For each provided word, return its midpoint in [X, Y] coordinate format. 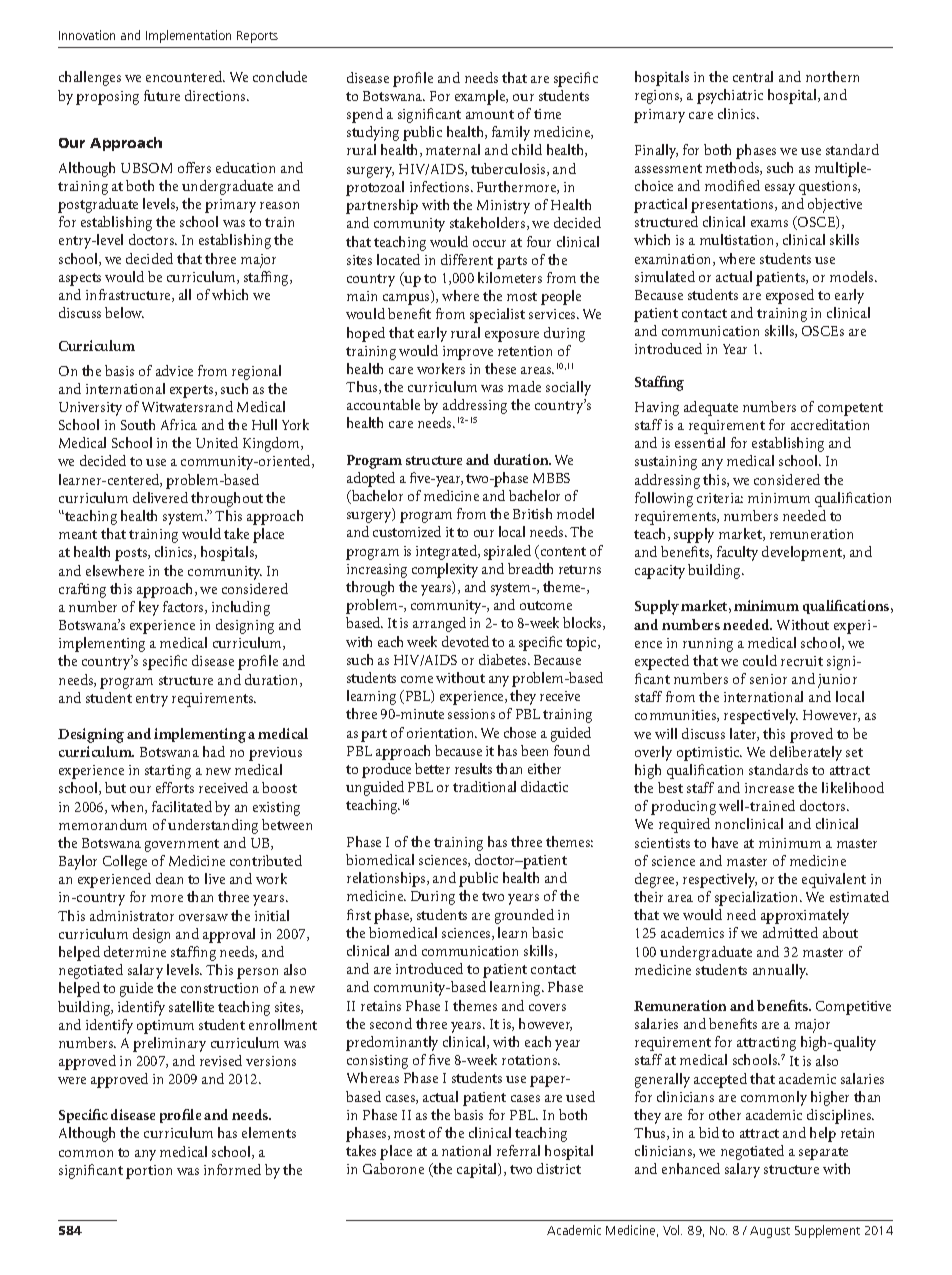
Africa [179, 424]
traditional [484, 786]
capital [478, 1170]
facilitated [182, 806]
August [770, 1232]
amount [490, 114]
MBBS [551, 478]
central [753, 76]
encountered [185, 76]
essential [700, 442]
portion [149, 1172]
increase [769, 788]
